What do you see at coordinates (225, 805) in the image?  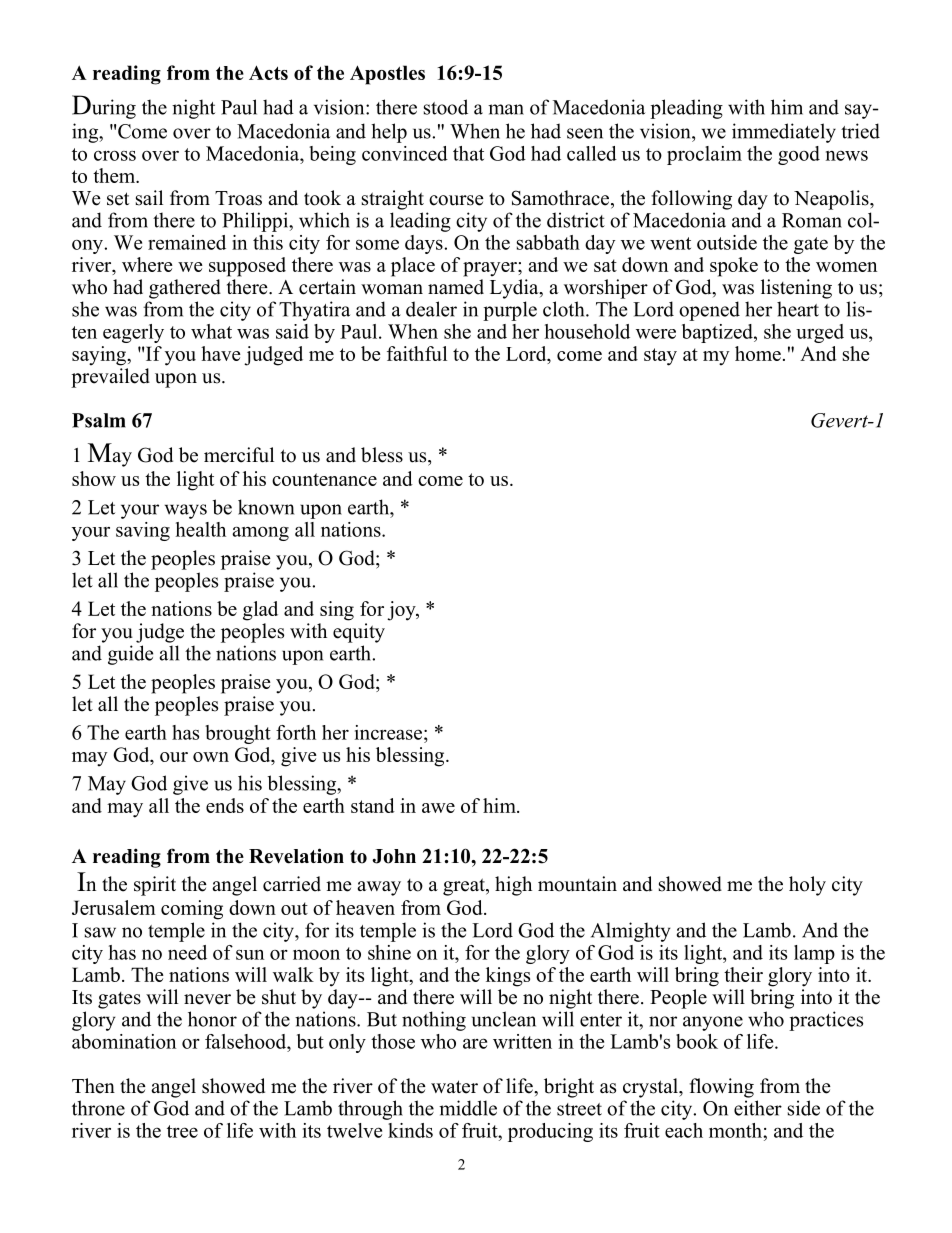 I see `ends` at bounding box center [225, 805].
